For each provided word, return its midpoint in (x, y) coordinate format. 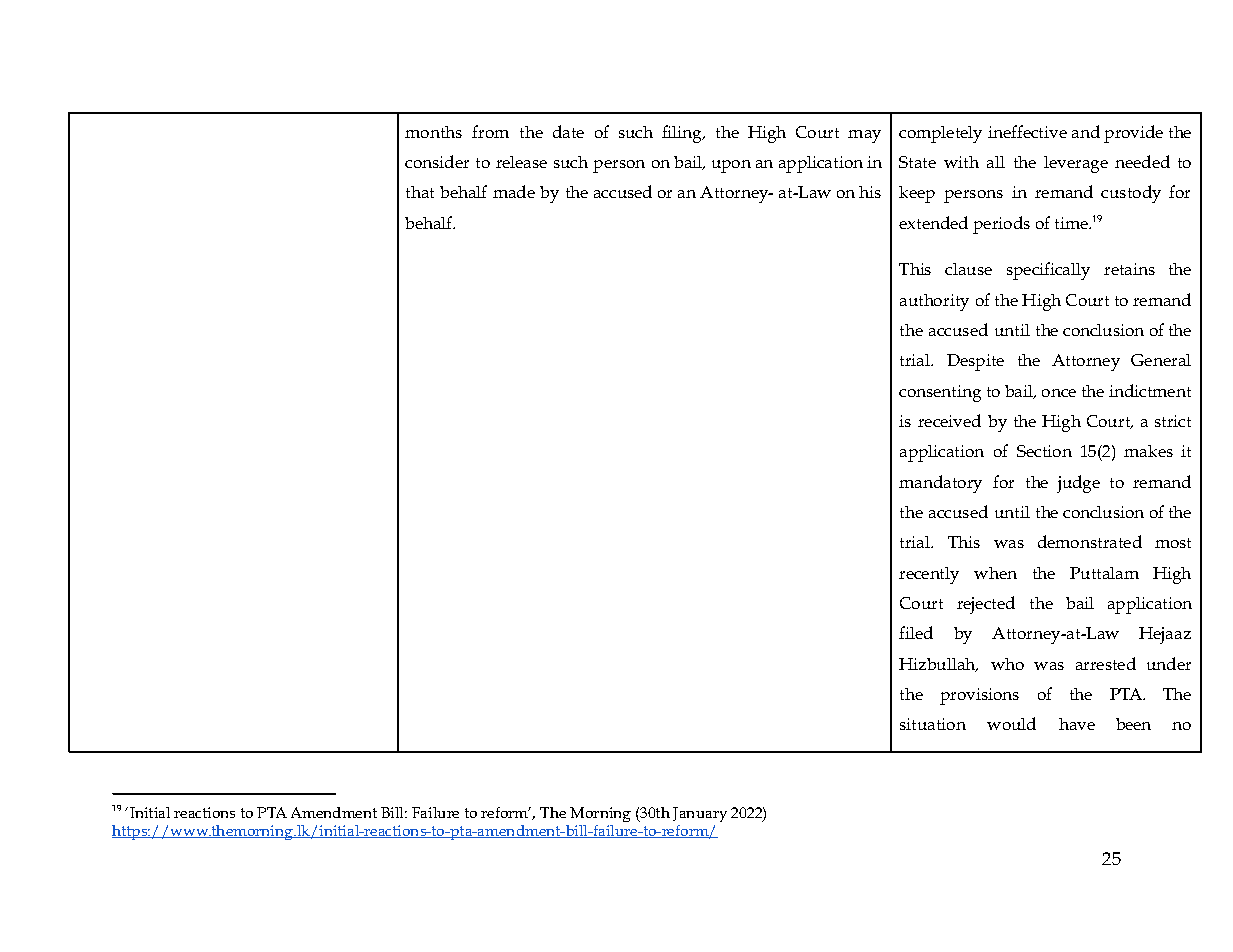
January (700, 814)
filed (916, 632)
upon (731, 166)
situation (933, 724)
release (521, 162)
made (514, 191)
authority (934, 302)
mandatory (940, 484)
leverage (1076, 164)
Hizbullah (938, 665)
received (949, 420)
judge (1078, 484)
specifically (1048, 271)
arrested (1106, 663)
